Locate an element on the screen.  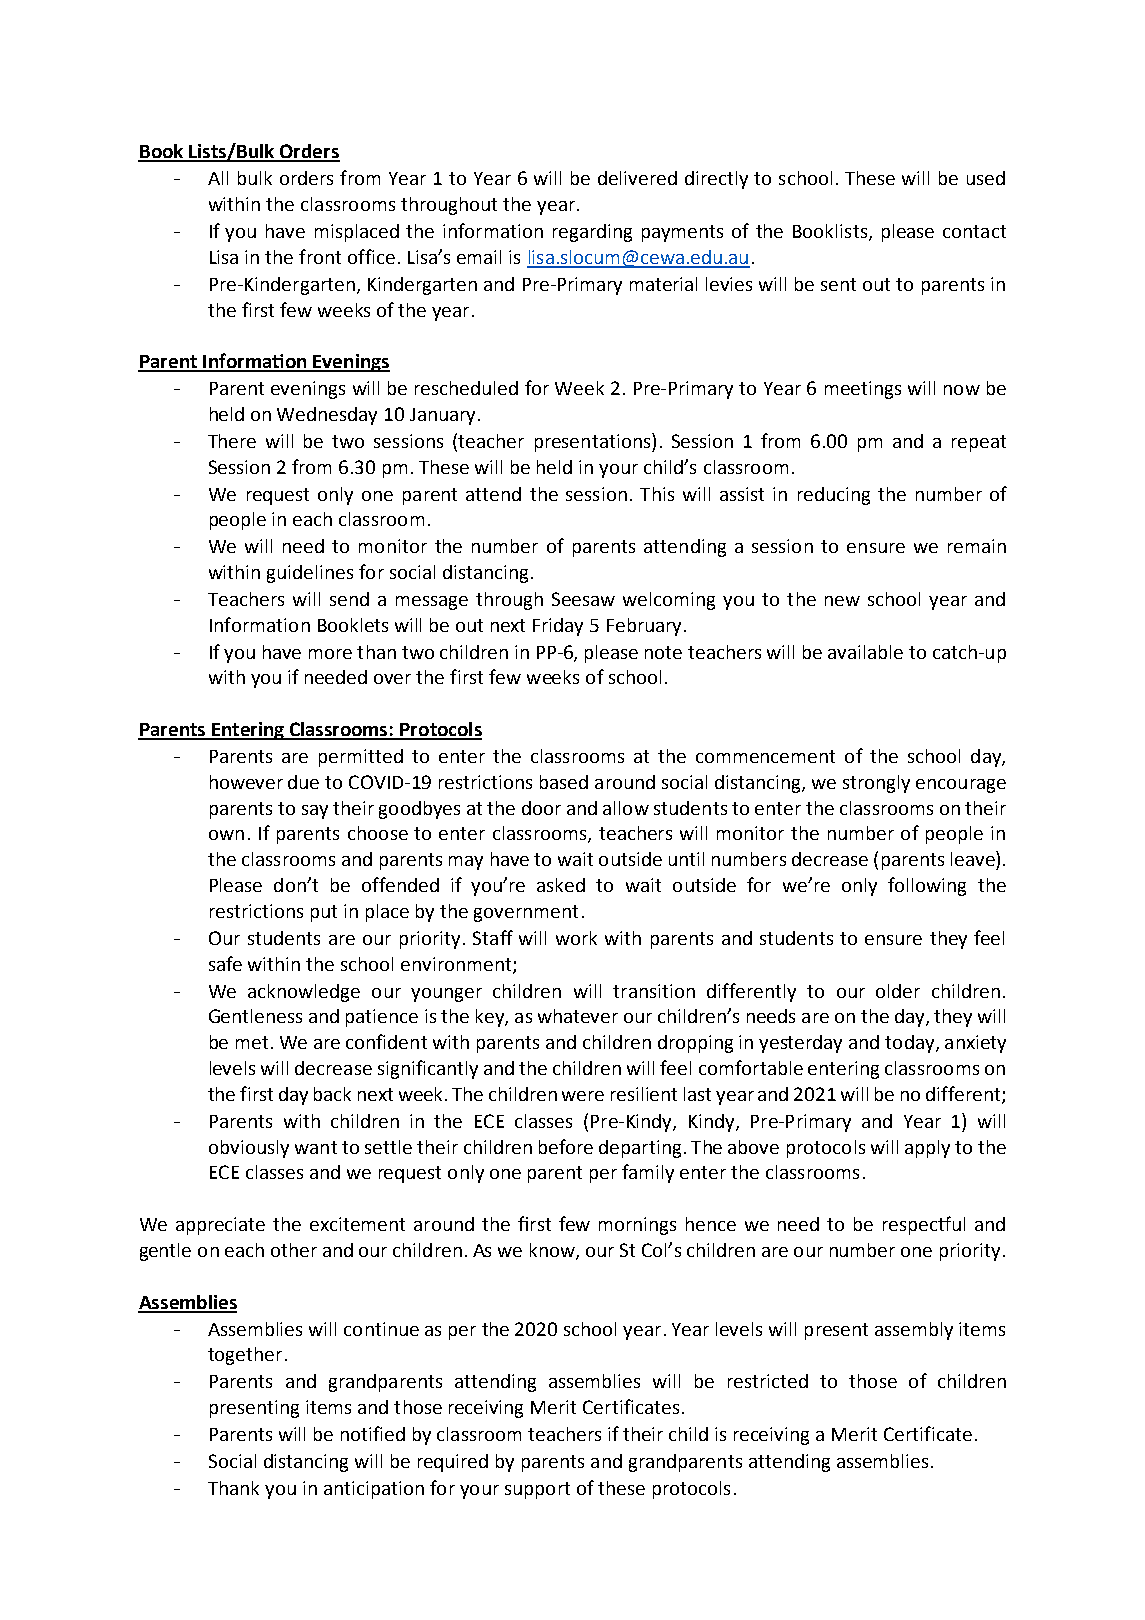
front is located at coordinates (320, 256).
